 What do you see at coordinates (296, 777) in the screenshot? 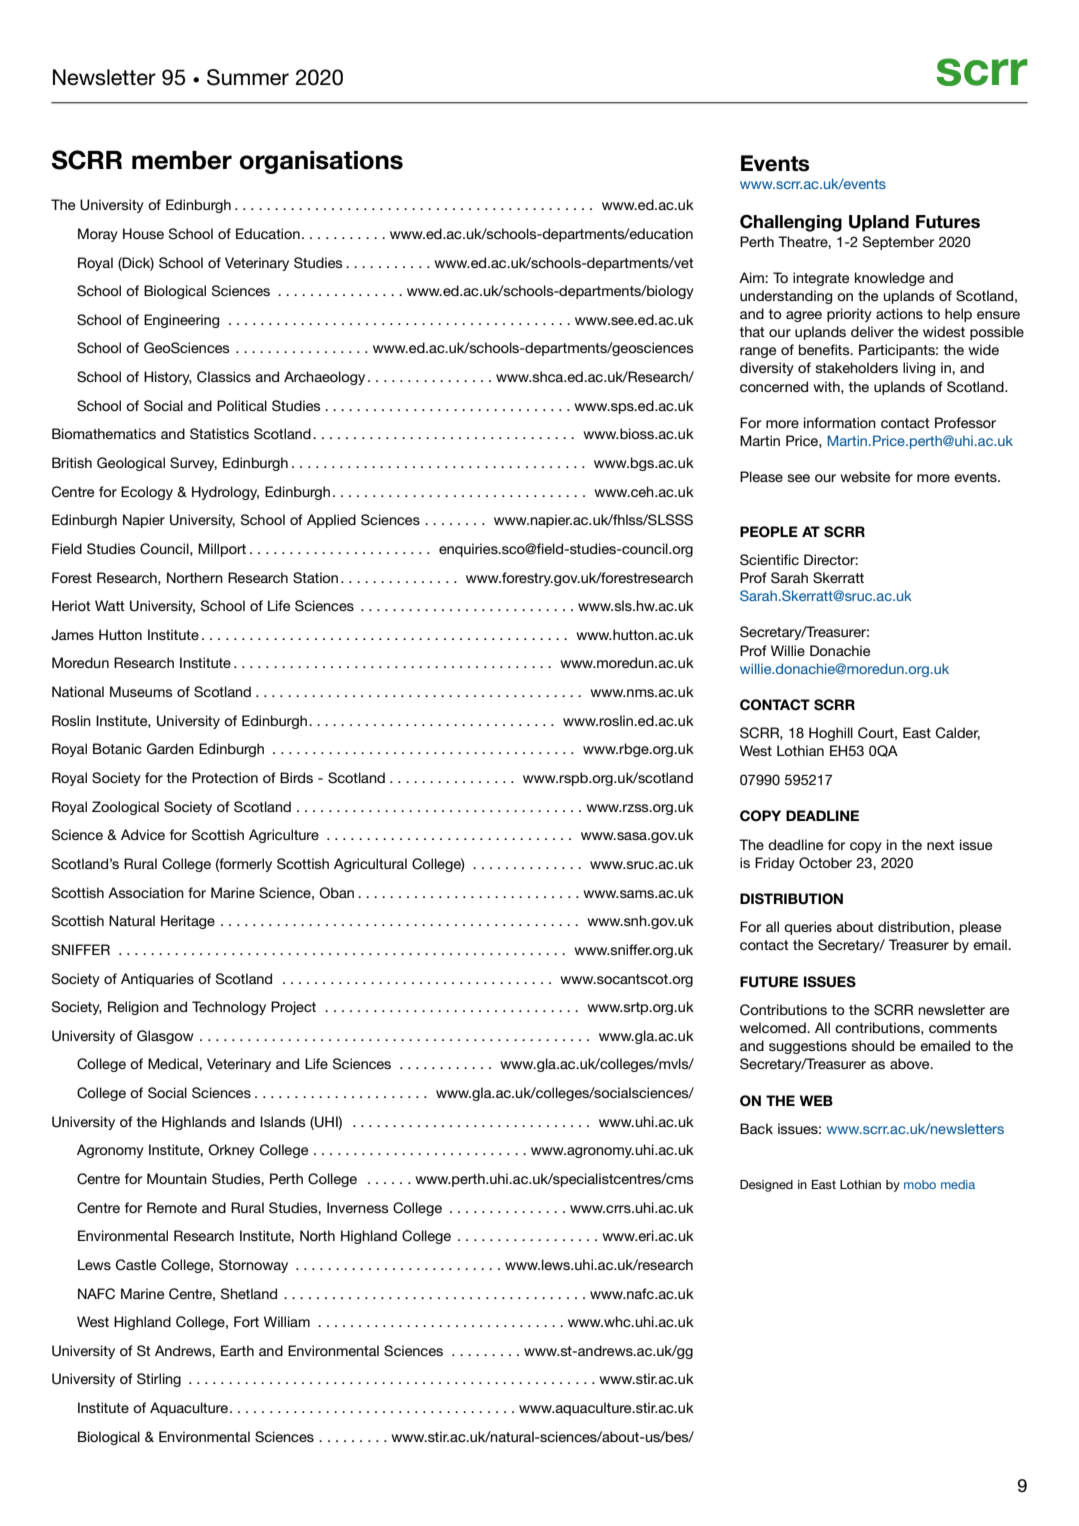
I see `Birds` at bounding box center [296, 777].
